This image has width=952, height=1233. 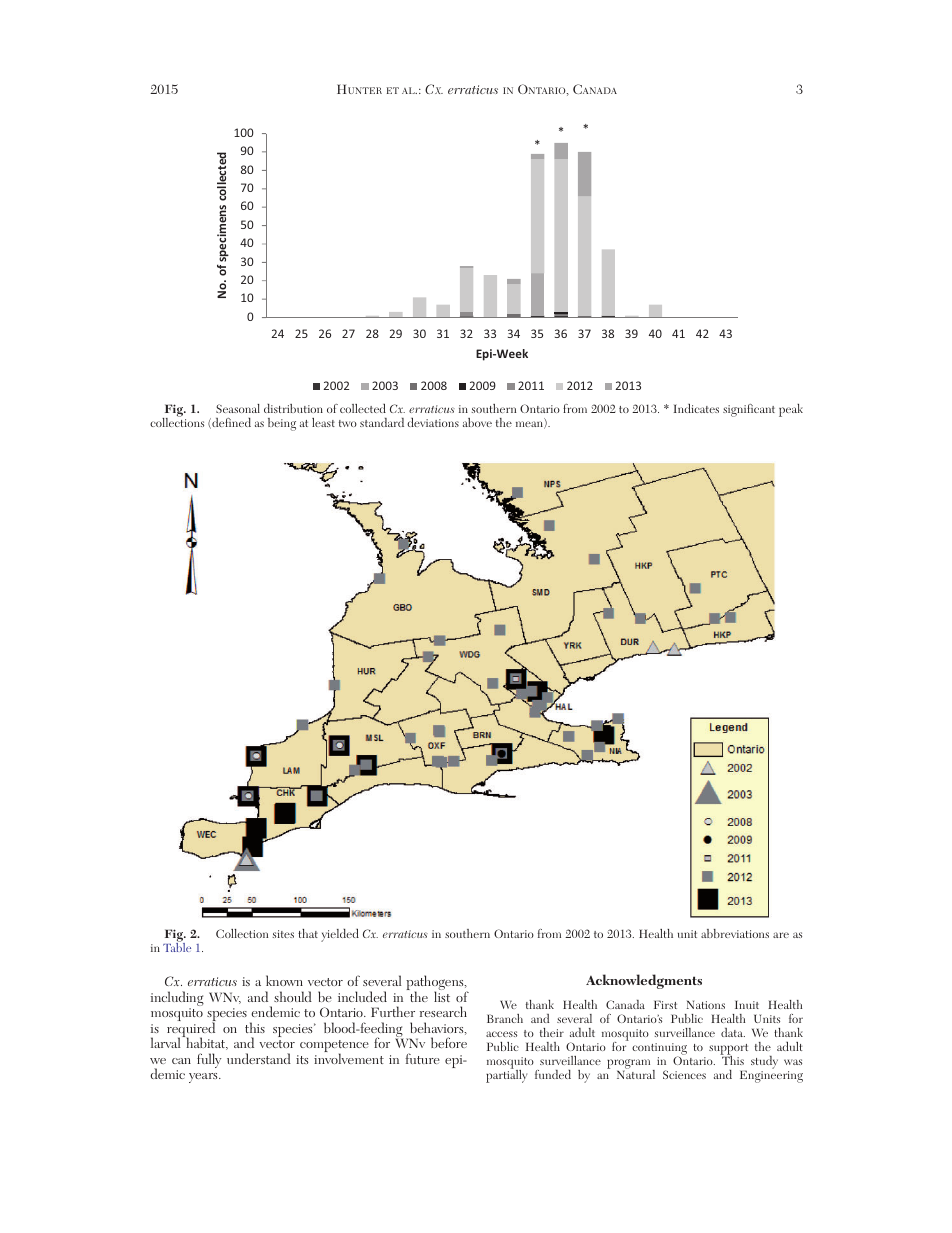 I want to click on yielded, so click(x=340, y=935).
